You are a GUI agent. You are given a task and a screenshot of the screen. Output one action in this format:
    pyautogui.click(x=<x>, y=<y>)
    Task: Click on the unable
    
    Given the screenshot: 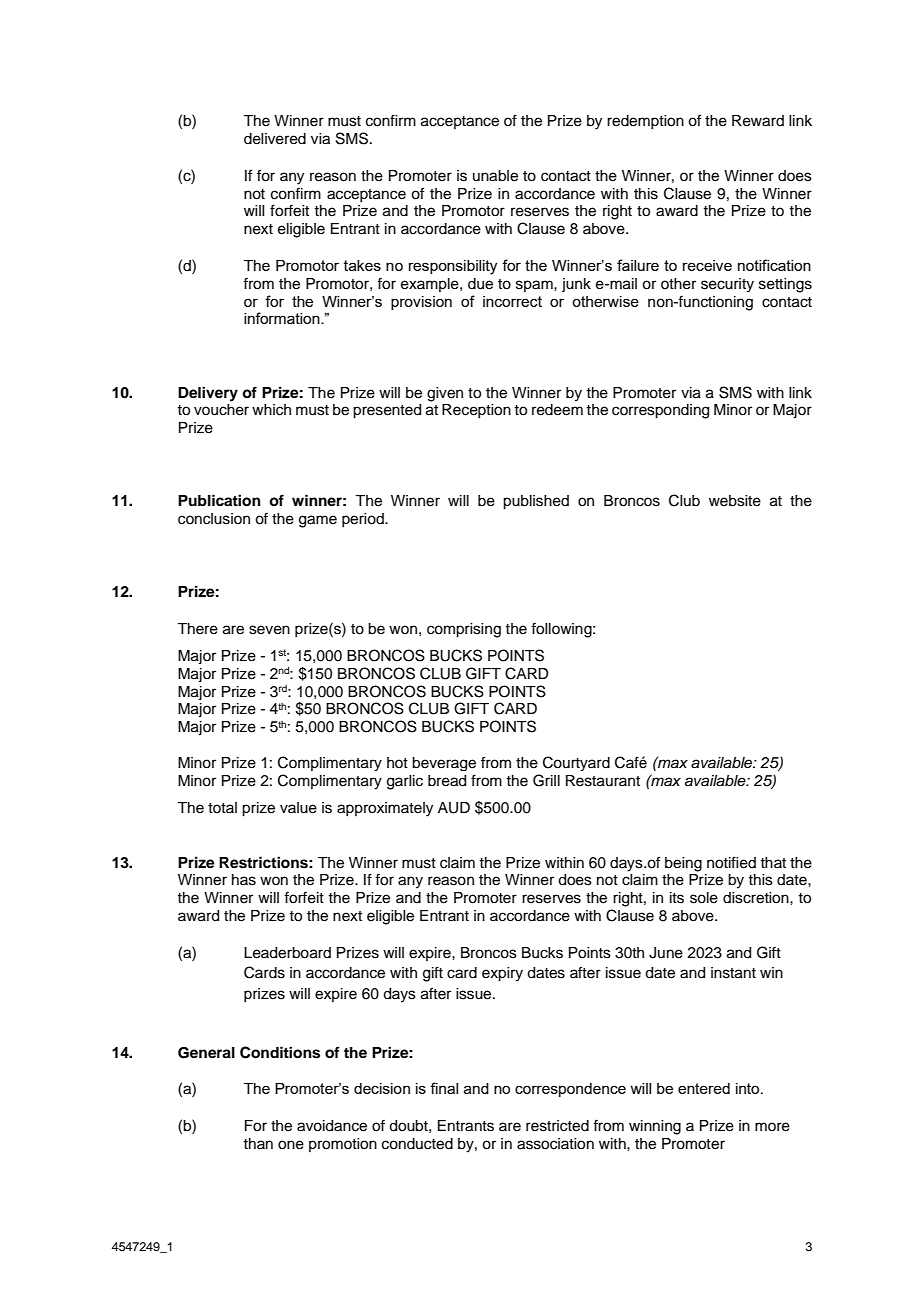 What is the action you would take?
    pyautogui.click(x=495, y=176)
